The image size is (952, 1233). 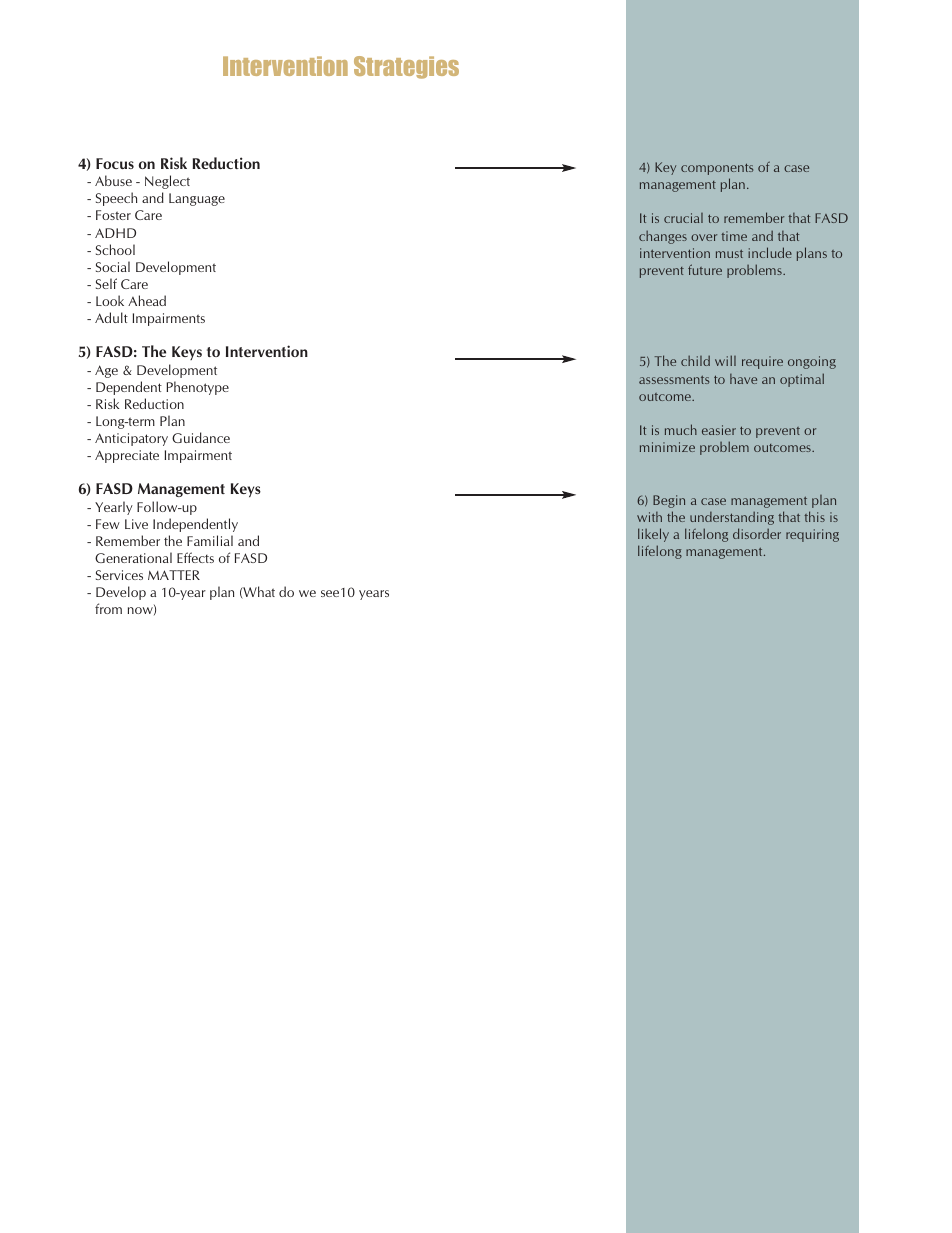 What do you see at coordinates (683, 218) in the image?
I see `crucial` at bounding box center [683, 218].
